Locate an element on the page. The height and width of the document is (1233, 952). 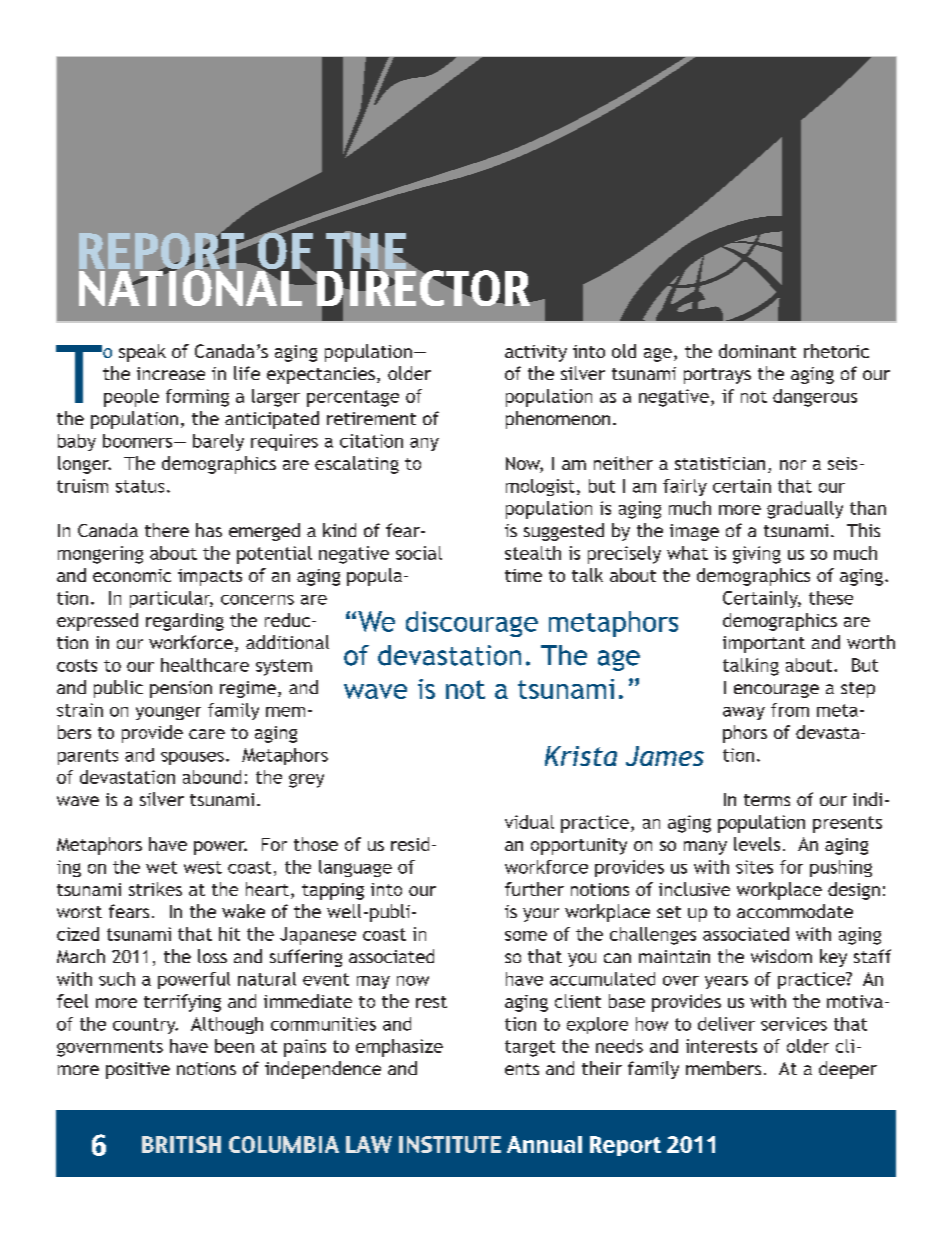
increase is located at coordinates (171, 373).
